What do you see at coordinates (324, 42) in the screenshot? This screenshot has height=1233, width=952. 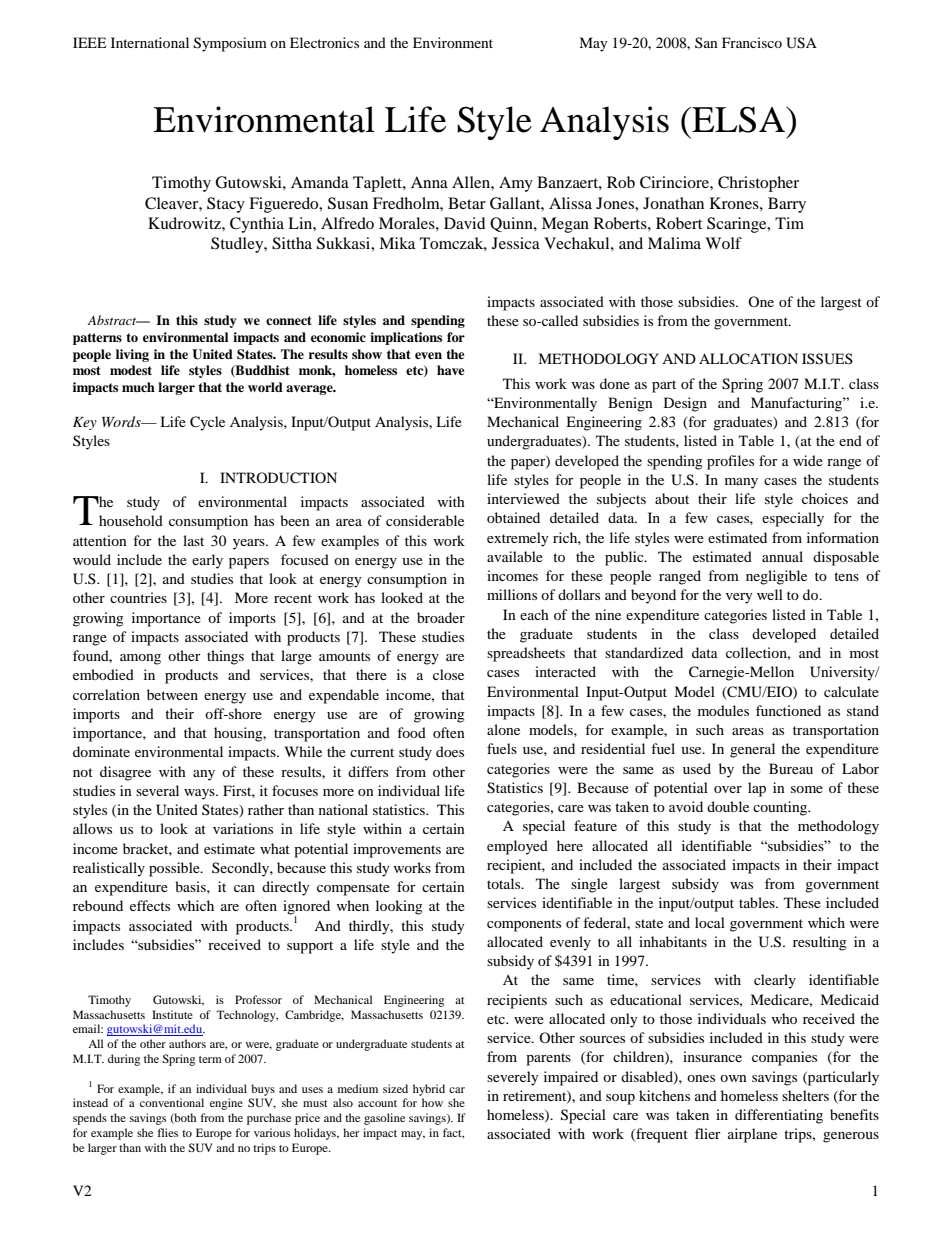 I see `Electronics` at bounding box center [324, 42].
